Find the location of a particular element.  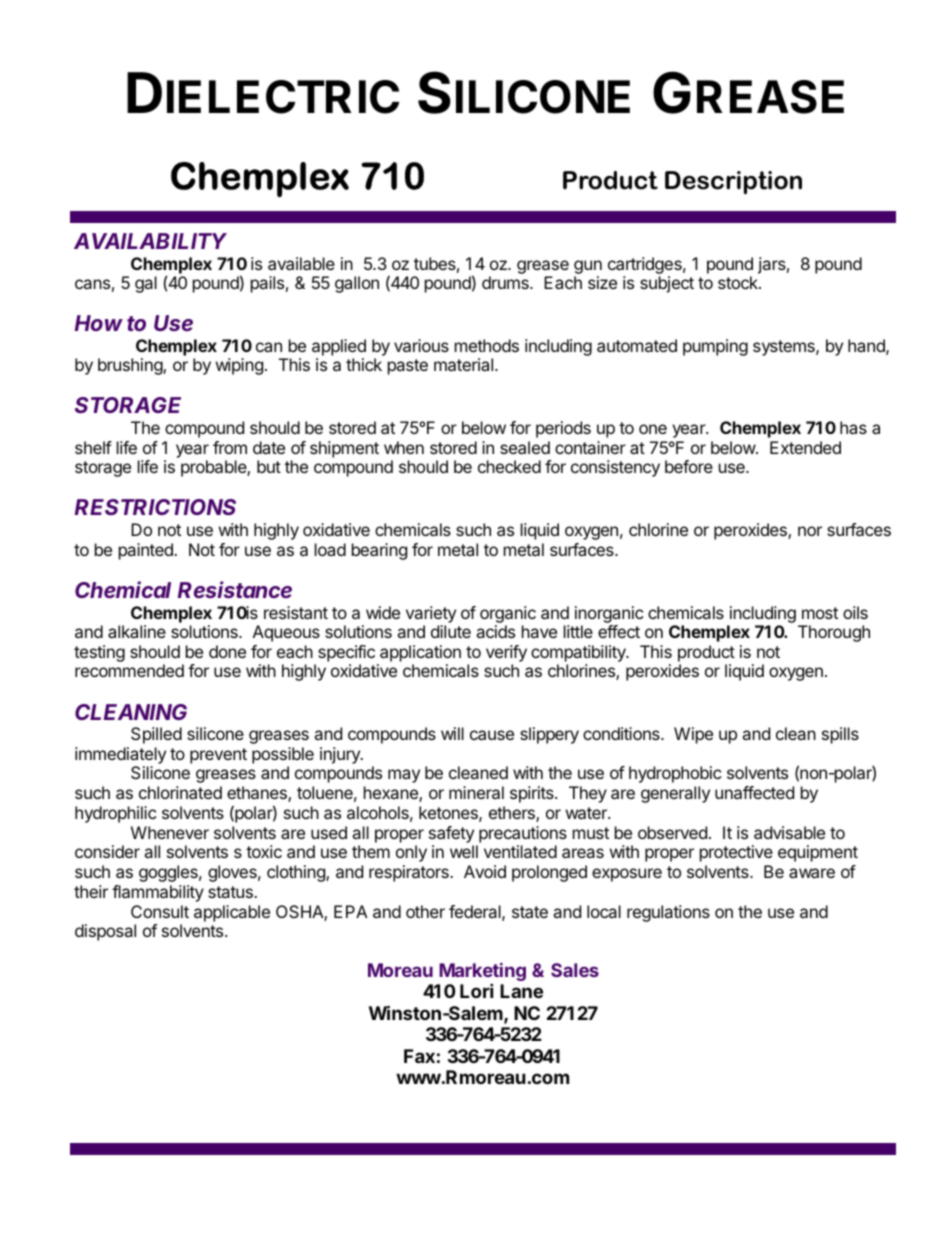

advisable is located at coordinates (789, 832).
